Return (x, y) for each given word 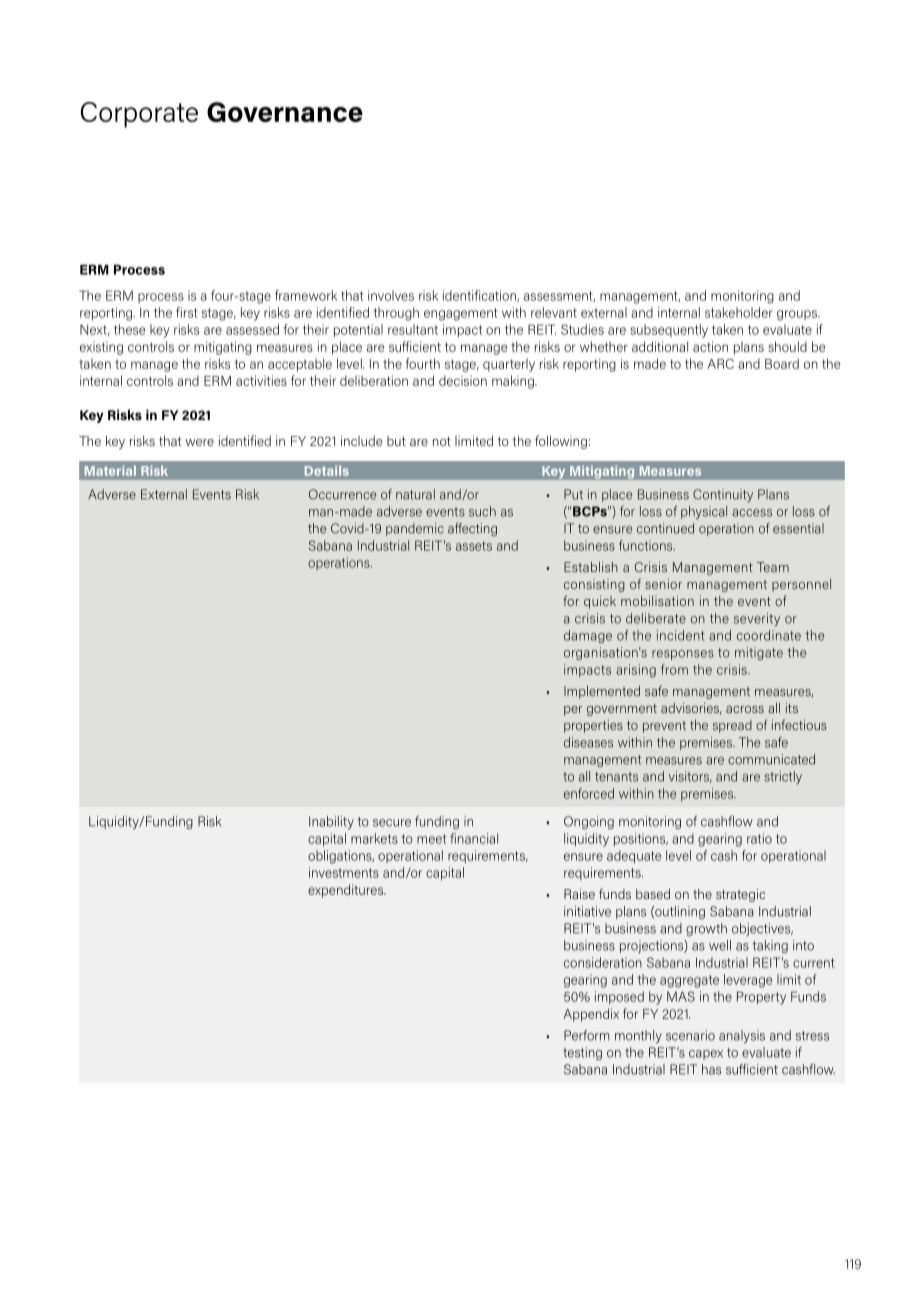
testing (582, 1053)
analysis (742, 1036)
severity (757, 619)
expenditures (347, 891)
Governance (285, 112)
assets (474, 546)
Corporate (139, 115)
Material (110, 471)
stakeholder (739, 312)
